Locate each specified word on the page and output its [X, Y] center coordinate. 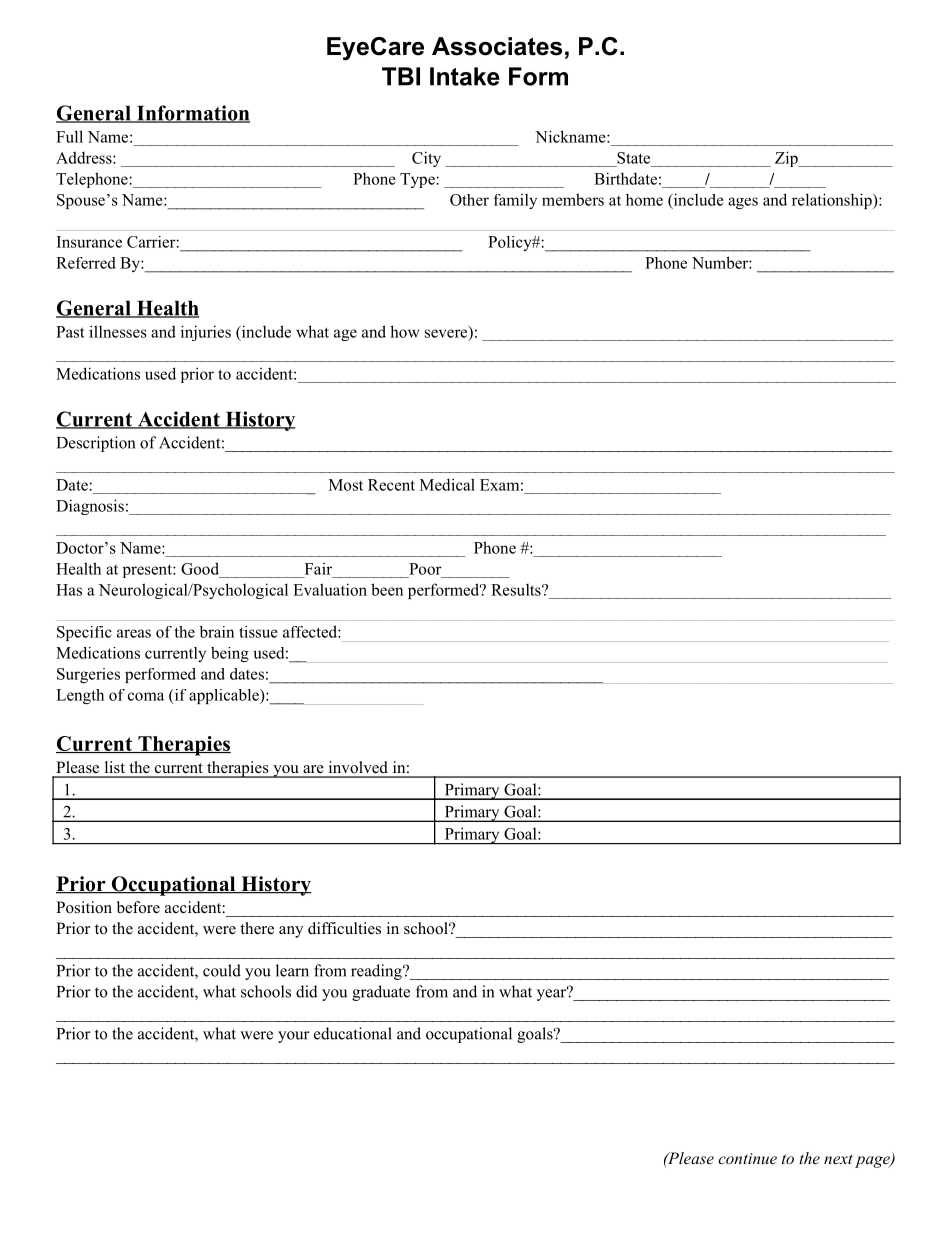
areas [134, 633]
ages [743, 203]
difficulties [344, 928]
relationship [833, 201]
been [387, 589]
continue [747, 1158]
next [838, 1159]
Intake [465, 76]
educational [353, 1033]
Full [69, 136]
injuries [206, 333]
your [294, 1037]
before [138, 907]
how [405, 331]
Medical [447, 484]
